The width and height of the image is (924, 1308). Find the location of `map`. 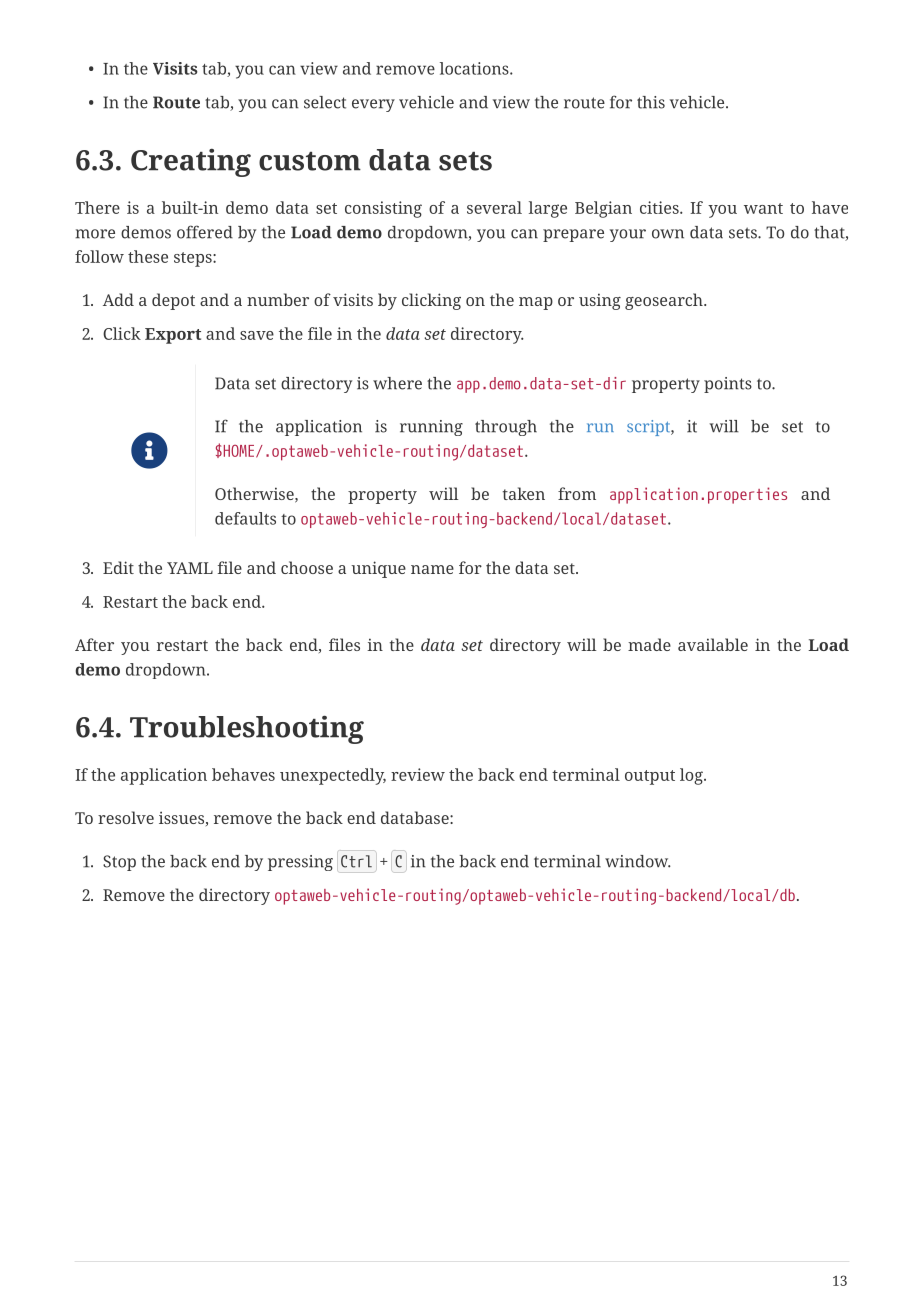

map is located at coordinates (536, 303).
